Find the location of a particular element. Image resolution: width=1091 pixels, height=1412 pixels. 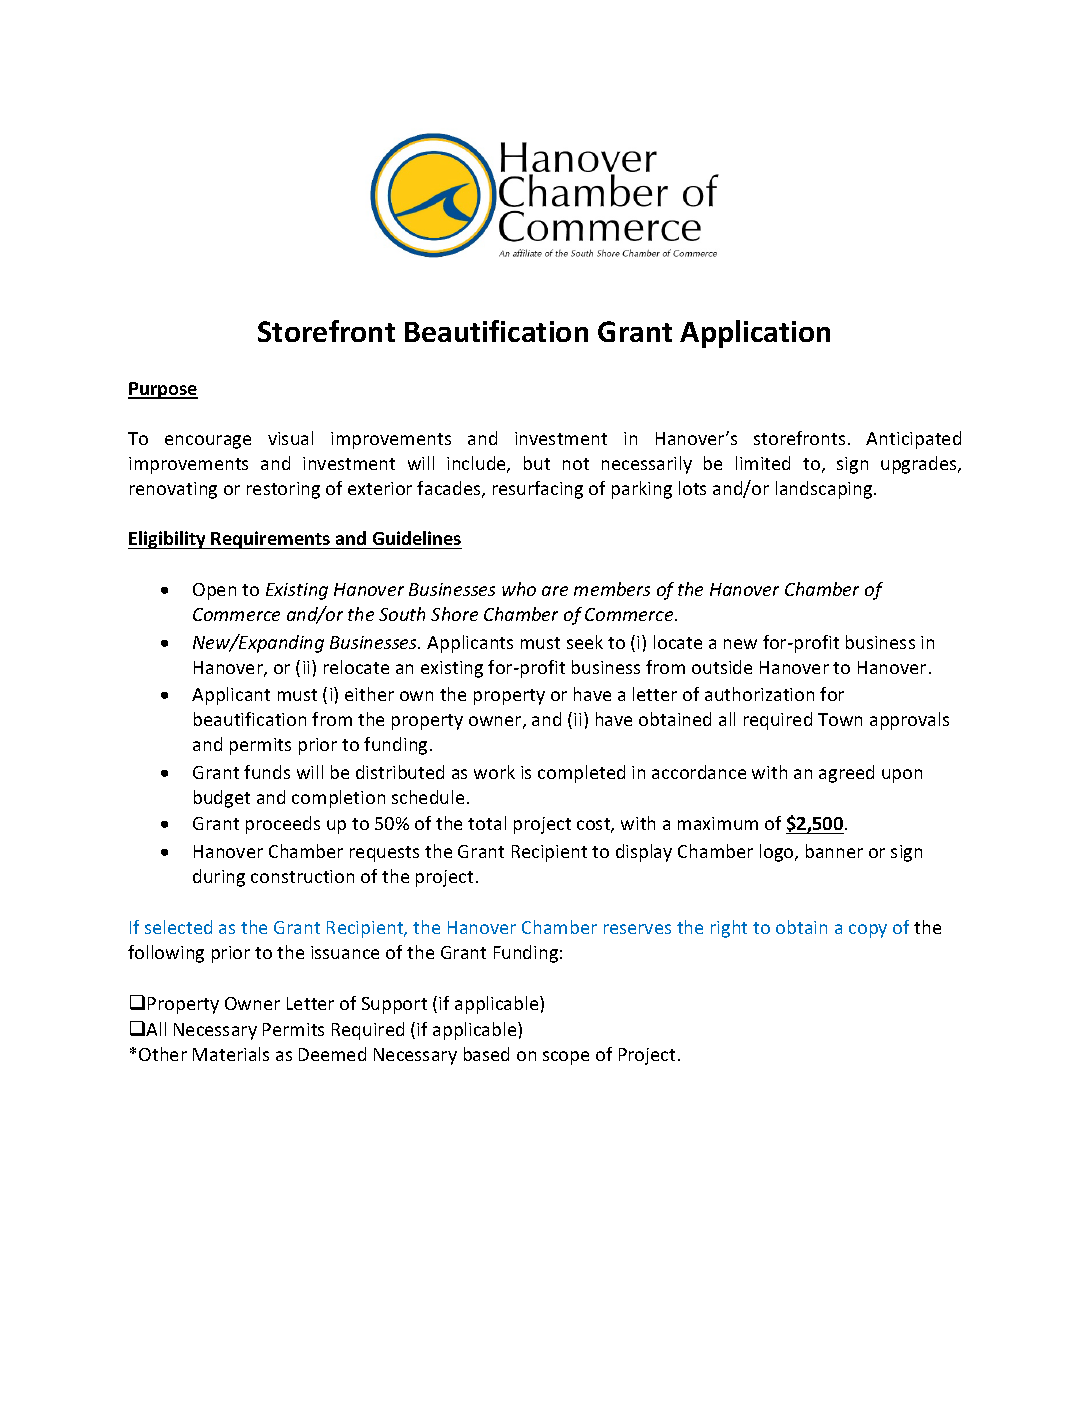

Town is located at coordinates (840, 719).
